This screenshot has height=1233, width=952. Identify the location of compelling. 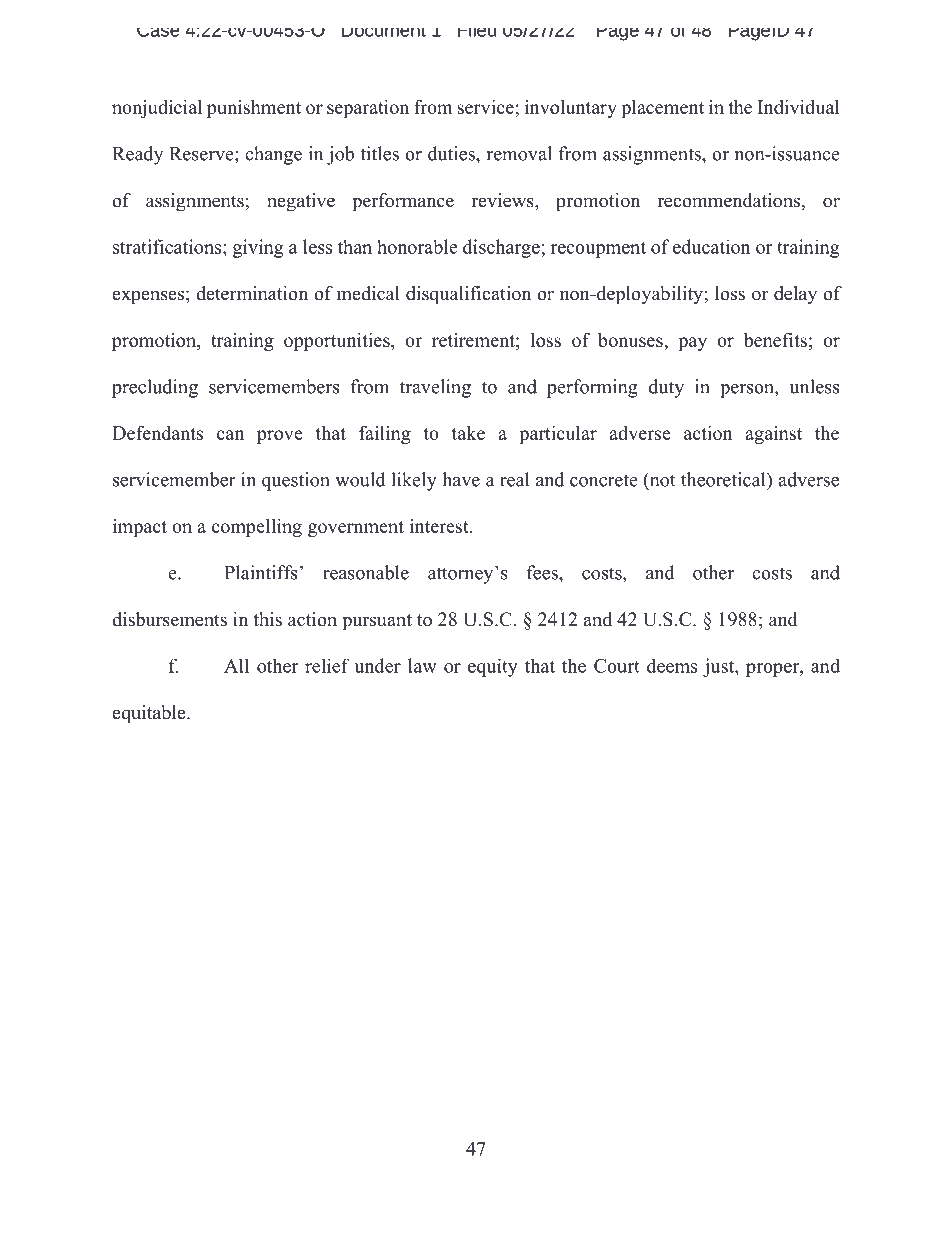
(257, 528).
